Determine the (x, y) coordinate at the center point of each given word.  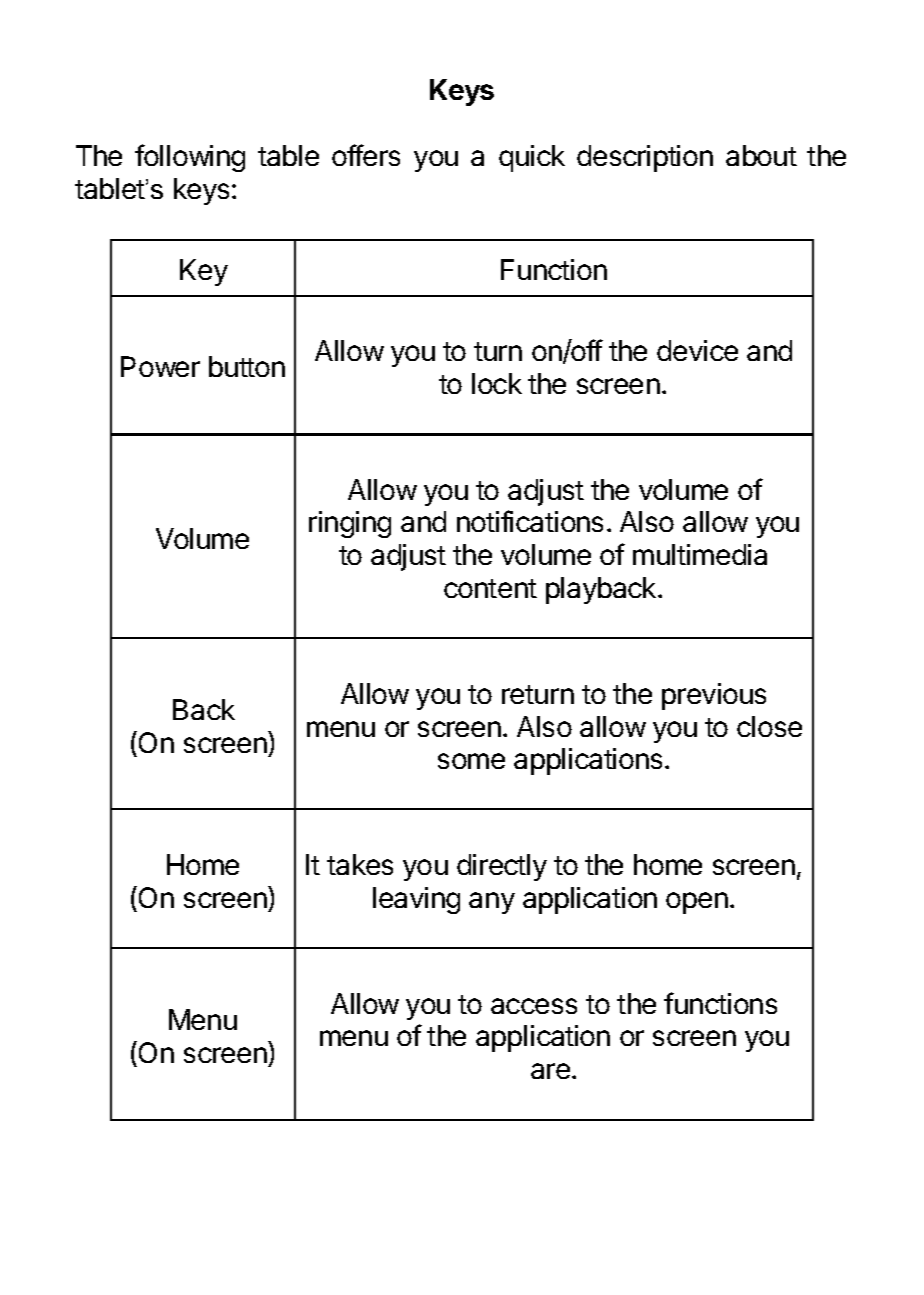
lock (497, 383)
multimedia (700, 554)
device (697, 350)
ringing (350, 524)
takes (360, 864)
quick (532, 158)
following (190, 158)
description (645, 158)
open (697, 903)
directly (502, 867)
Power (160, 366)
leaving (416, 900)
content (490, 588)
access (534, 1006)
